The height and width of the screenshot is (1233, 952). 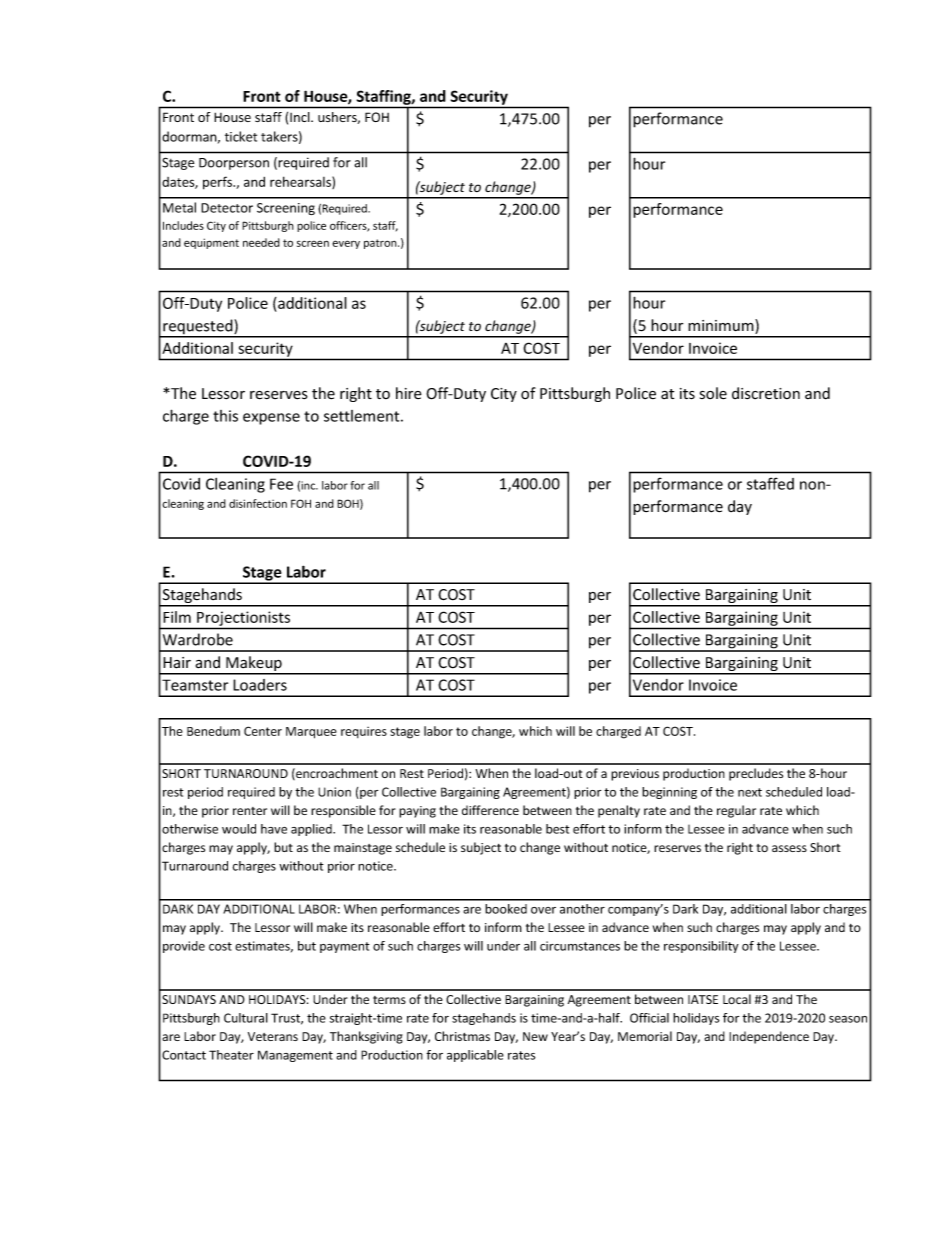 What do you see at coordinates (756, 774) in the screenshot?
I see `precludes` at bounding box center [756, 774].
